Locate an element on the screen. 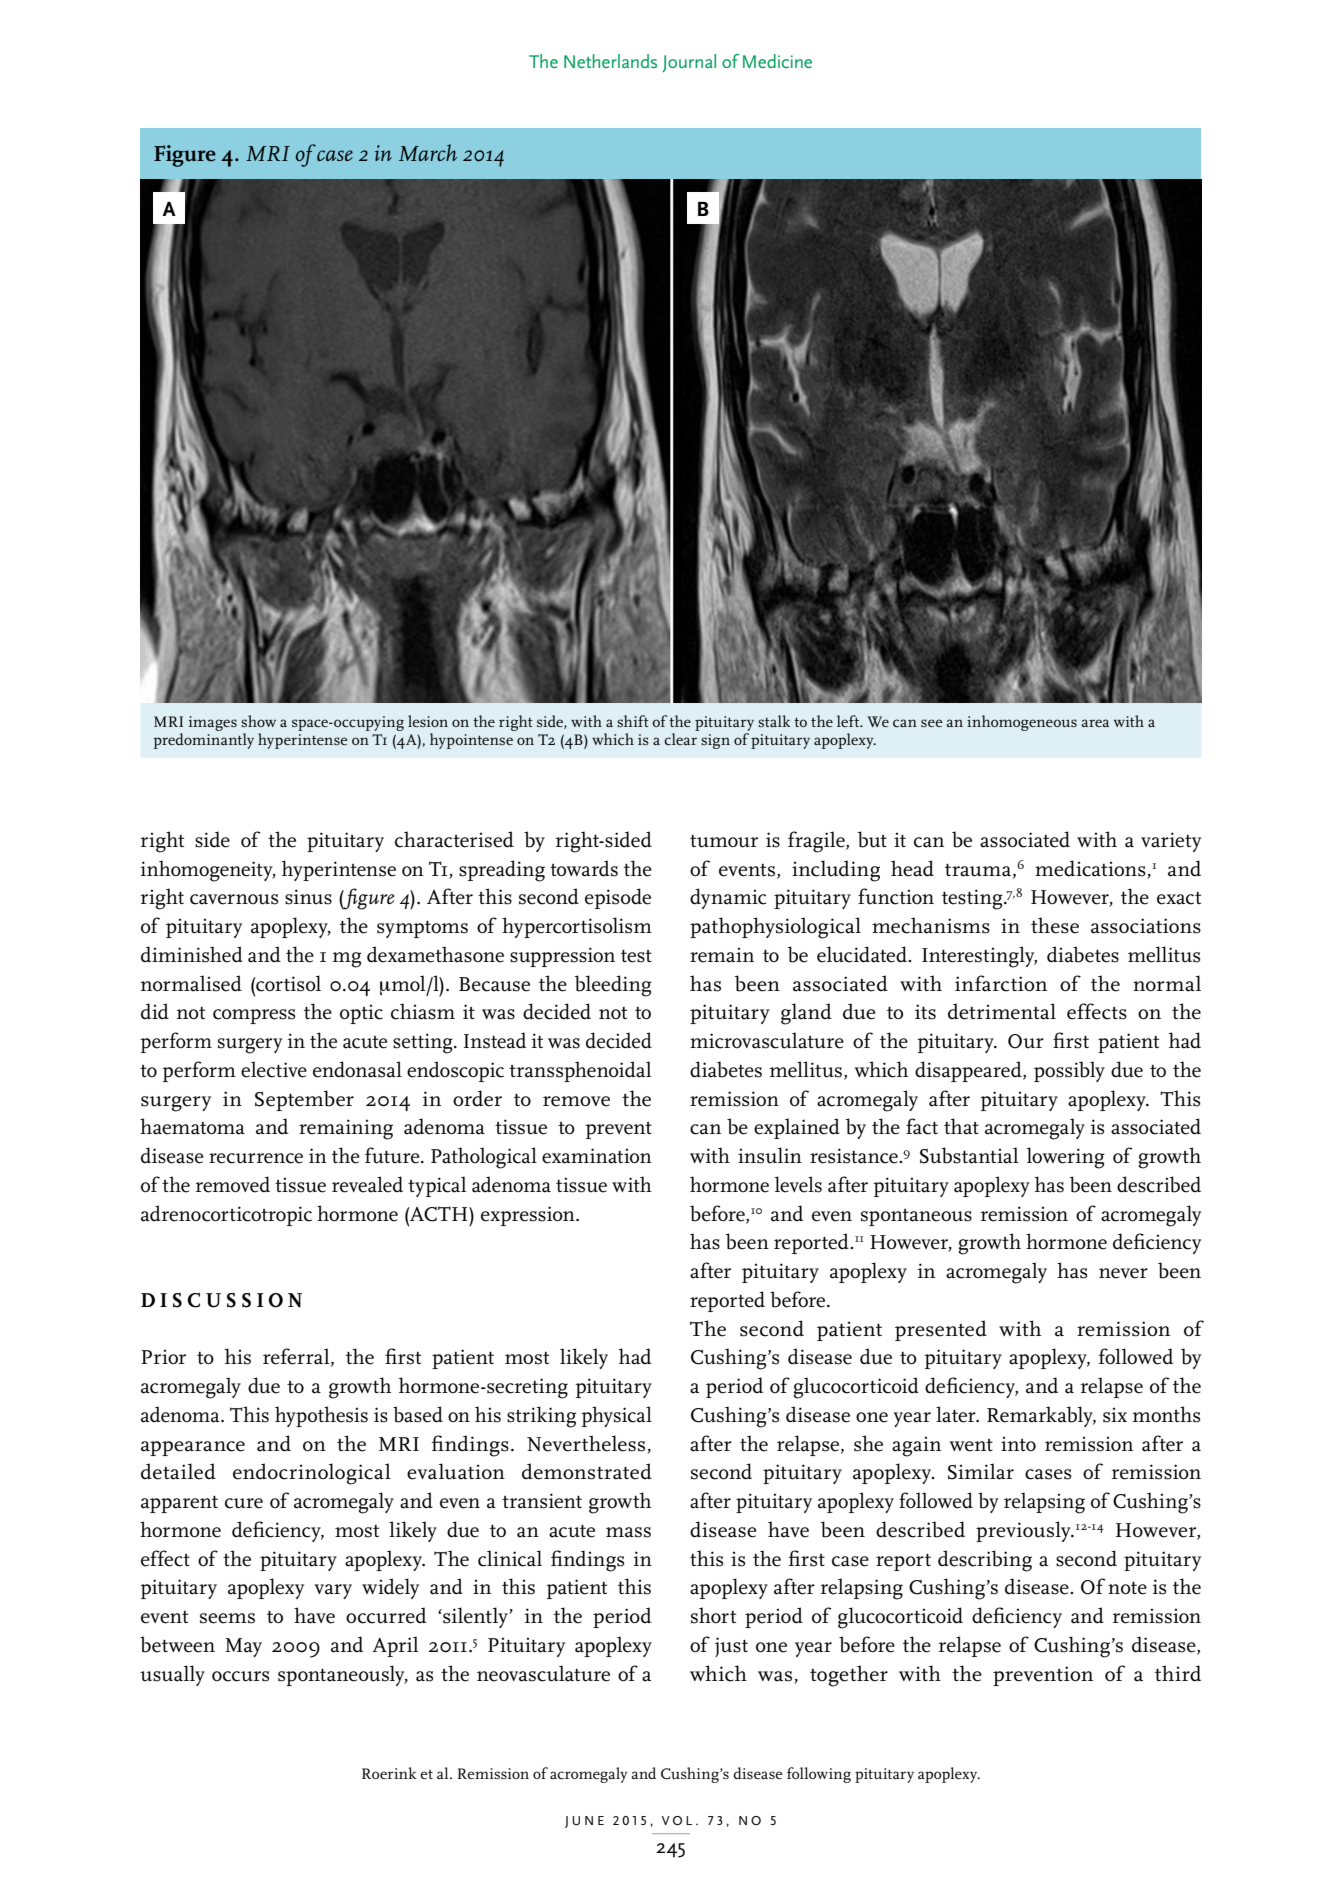 Image resolution: width=1342 pixels, height=1898 pixels. March is located at coordinates (428, 152).
